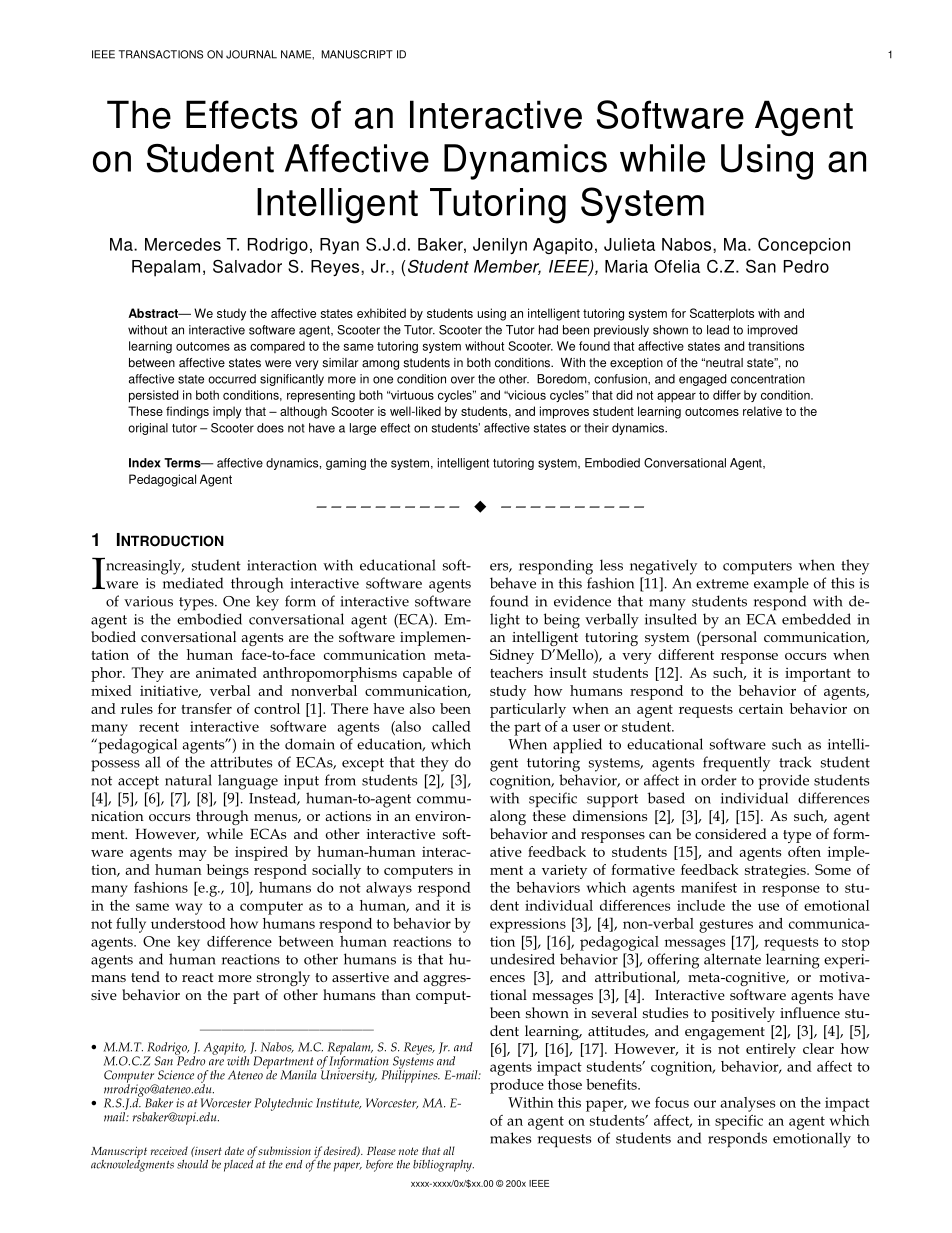 Image resolution: width=952 pixels, height=1233 pixels. Describe the element at coordinates (507, 267) in the page. I see `Member` at that location.
